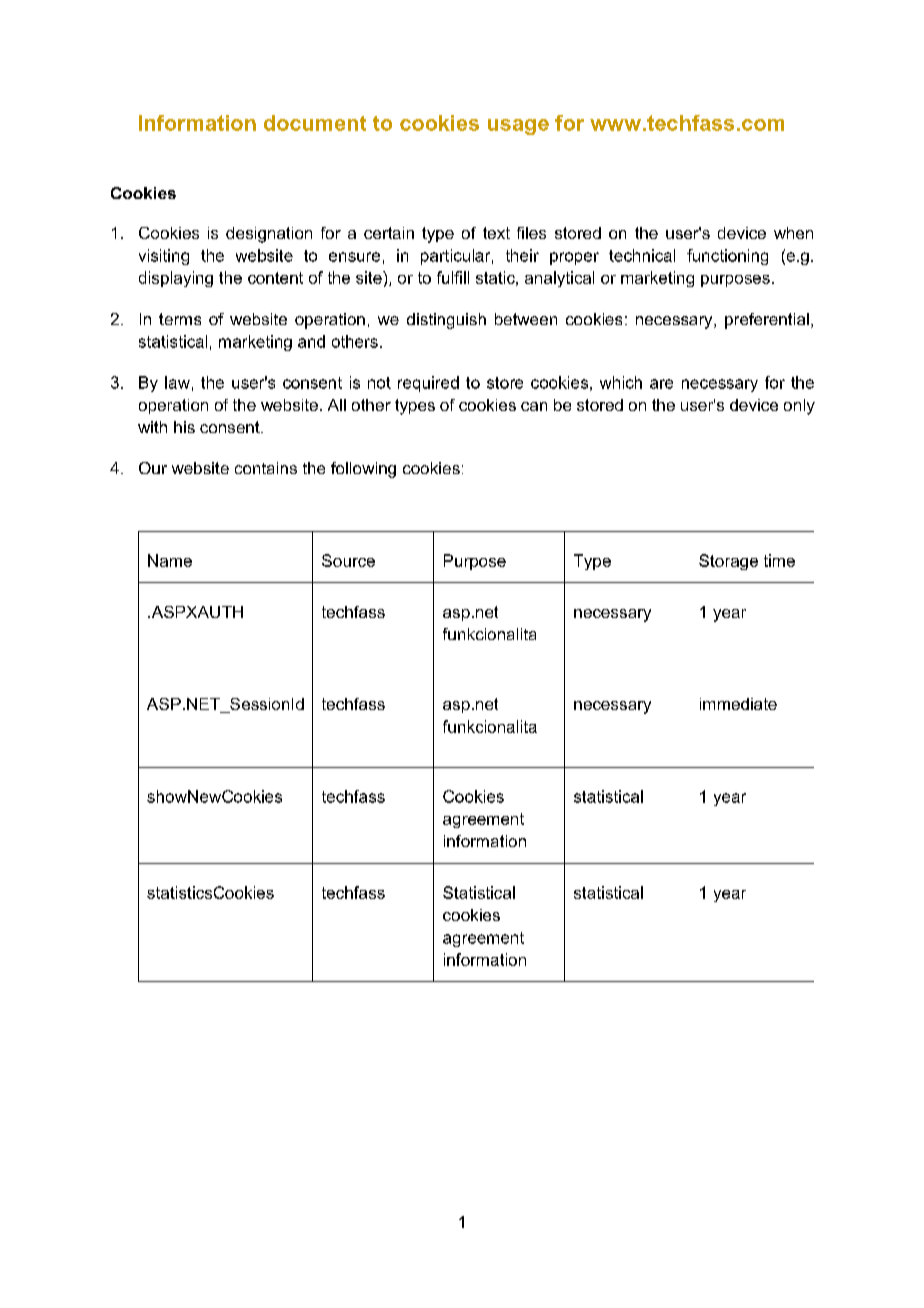  What do you see at coordinates (728, 562) in the document?
I see `Storage` at bounding box center [728, 562].
